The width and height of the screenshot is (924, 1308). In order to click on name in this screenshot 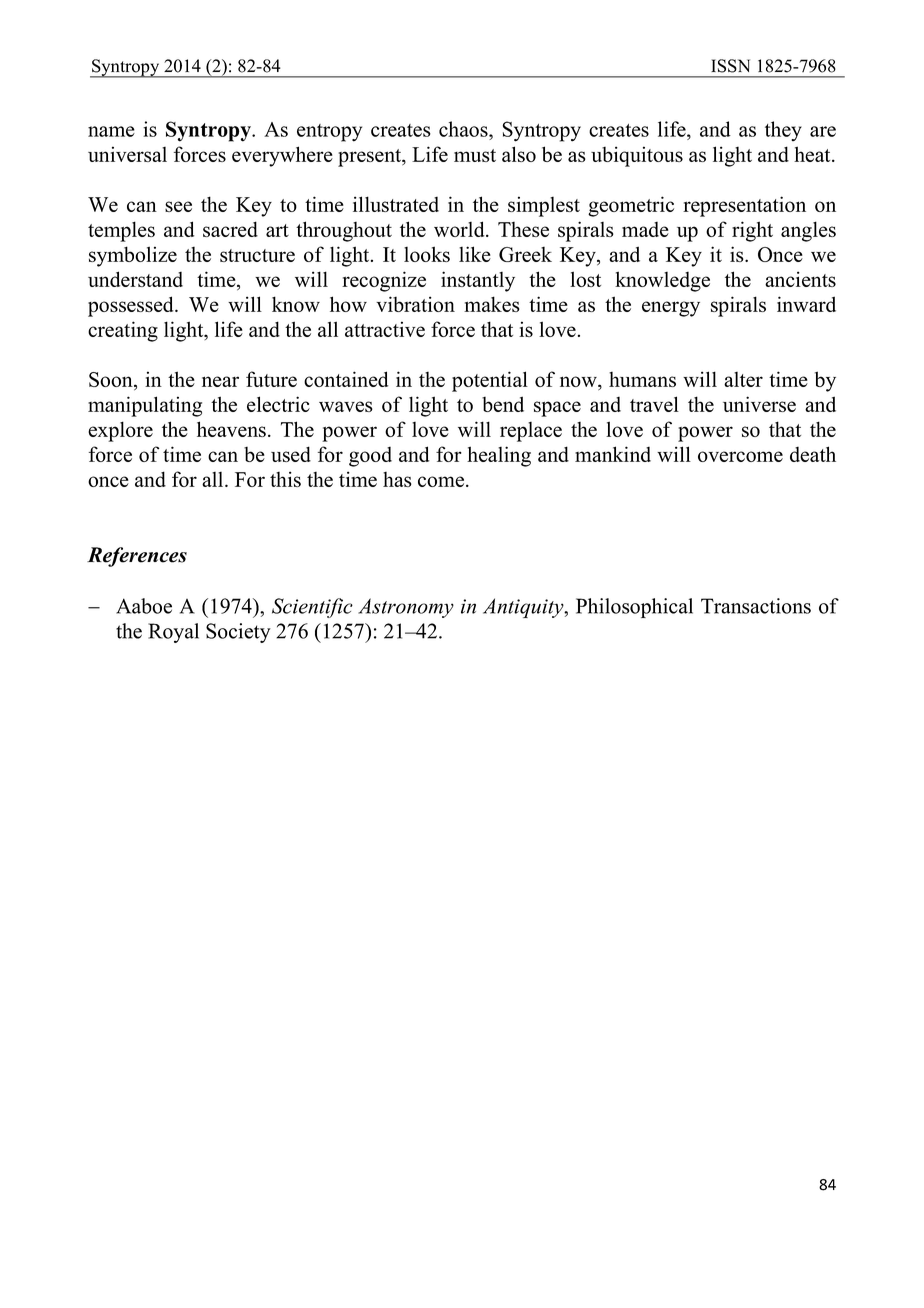, I will do `click(111, 131)`.
